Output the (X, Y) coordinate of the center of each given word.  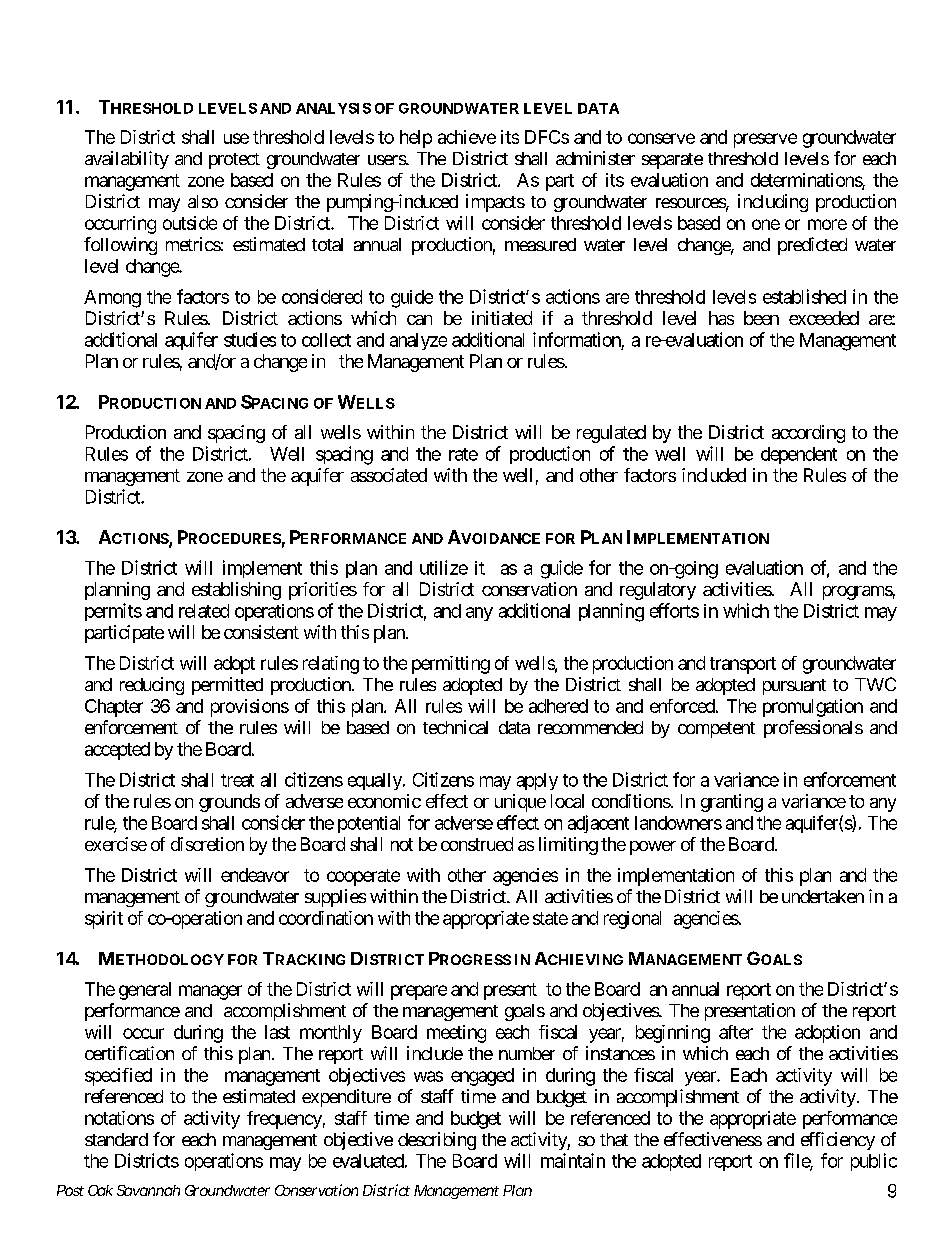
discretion (207, 844)
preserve (765, 140)
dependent (799, 455)
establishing (236, 591)
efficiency (838, 1141)
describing (437, 1141)
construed (477, 844)
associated (389, 475)
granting (732, 803)
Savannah (148, 1190)
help (416, 139)
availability (127, 160)
